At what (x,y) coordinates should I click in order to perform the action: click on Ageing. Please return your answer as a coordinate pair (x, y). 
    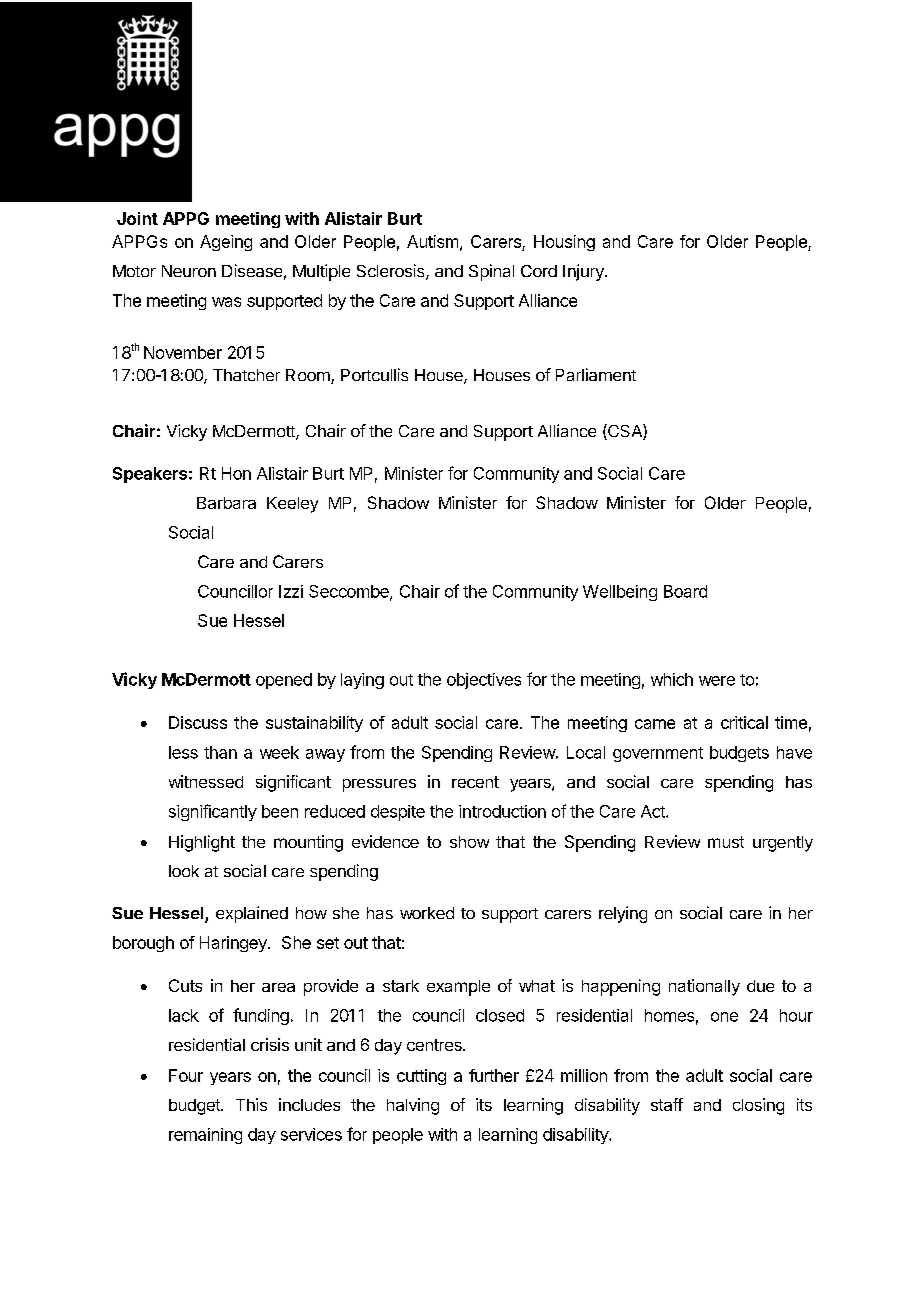
    Looking at the image, I should click on (226, 243).
